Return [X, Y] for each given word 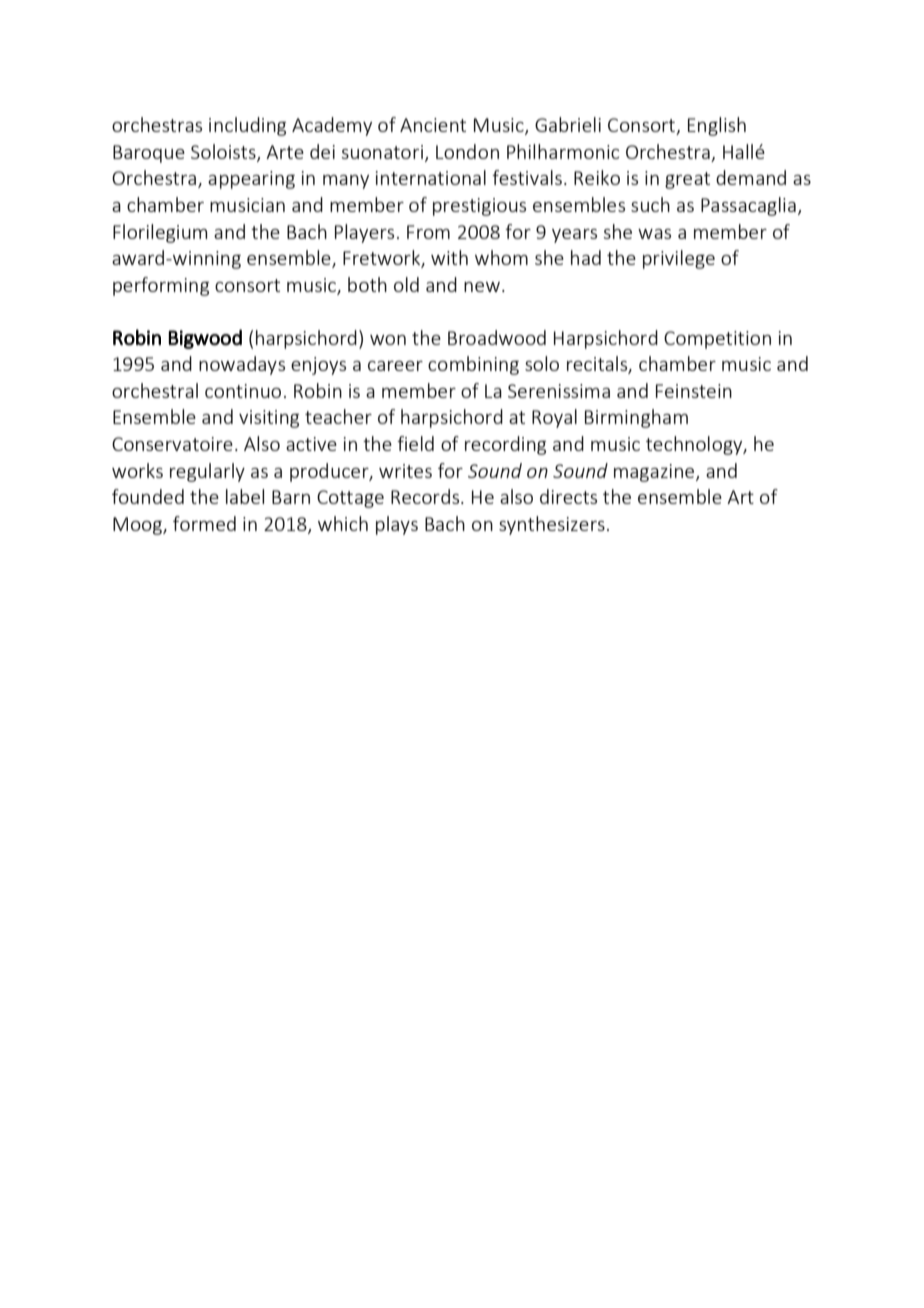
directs [568, 496]
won [388, 340]
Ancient [433, 125]
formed [204, 523]
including [247, 126]
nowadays [242, 365]
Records [426, 496]
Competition [717, 340]
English [717, 126]
